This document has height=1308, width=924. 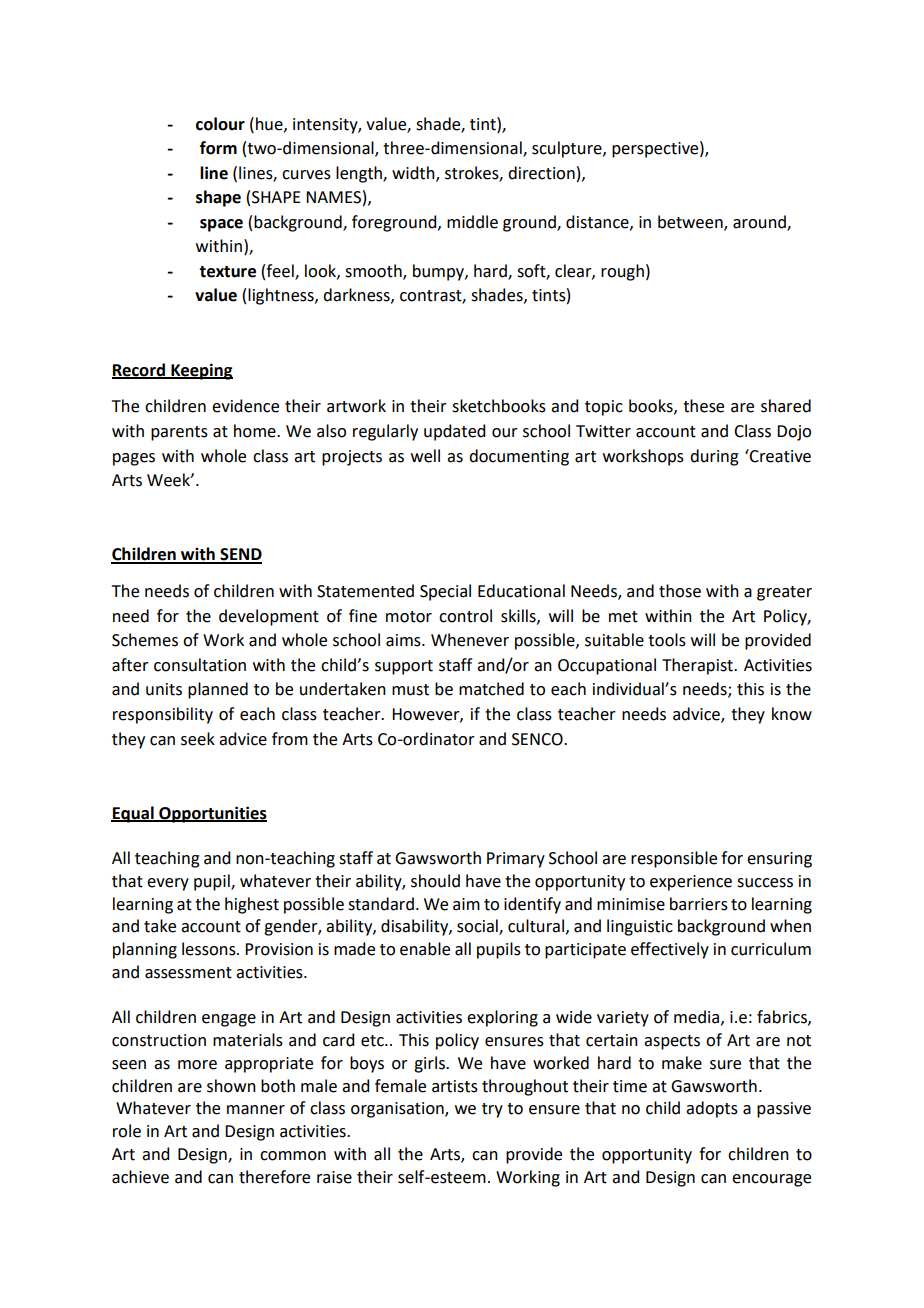 I want to click on control, so click(x=465, y=616).
